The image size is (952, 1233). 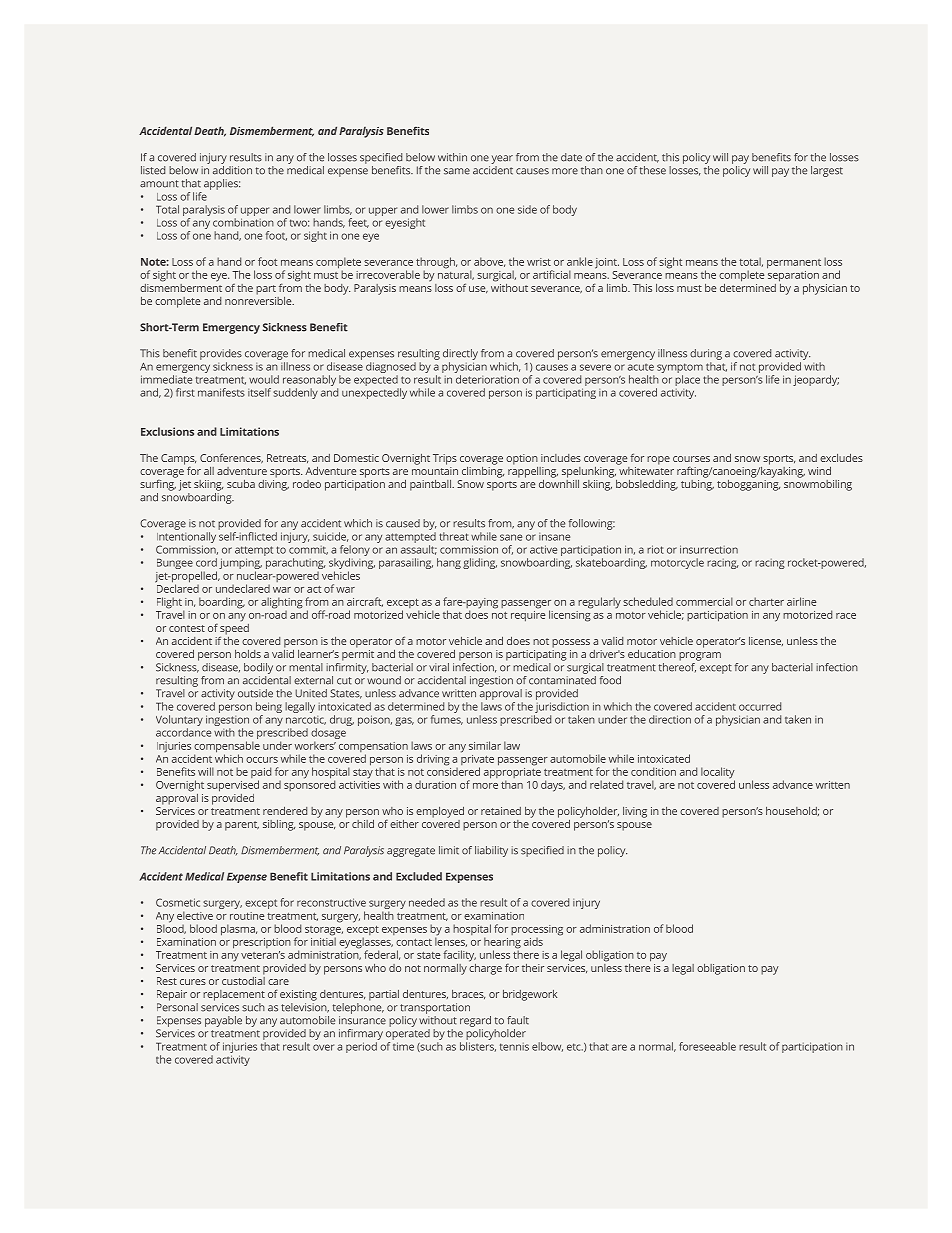 What do you see at coordinates (223, 1021) in the screenshot?
I see `payable` at bounding box center [223, 1021].
